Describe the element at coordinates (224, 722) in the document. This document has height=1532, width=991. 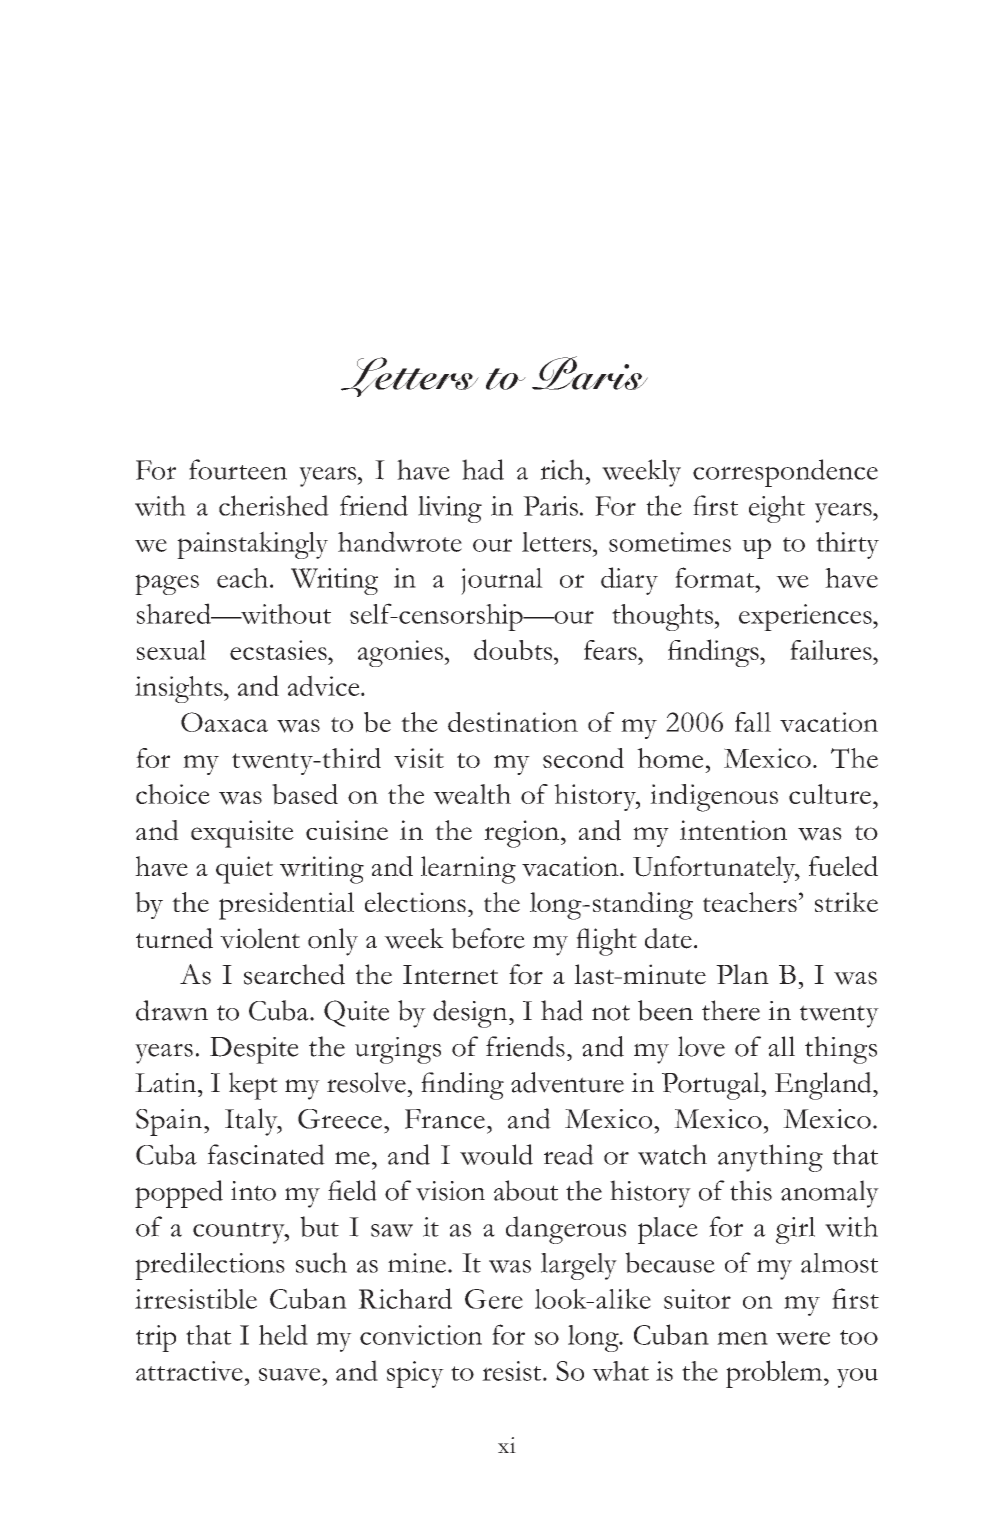
I see `Oaxaca` at that location.
